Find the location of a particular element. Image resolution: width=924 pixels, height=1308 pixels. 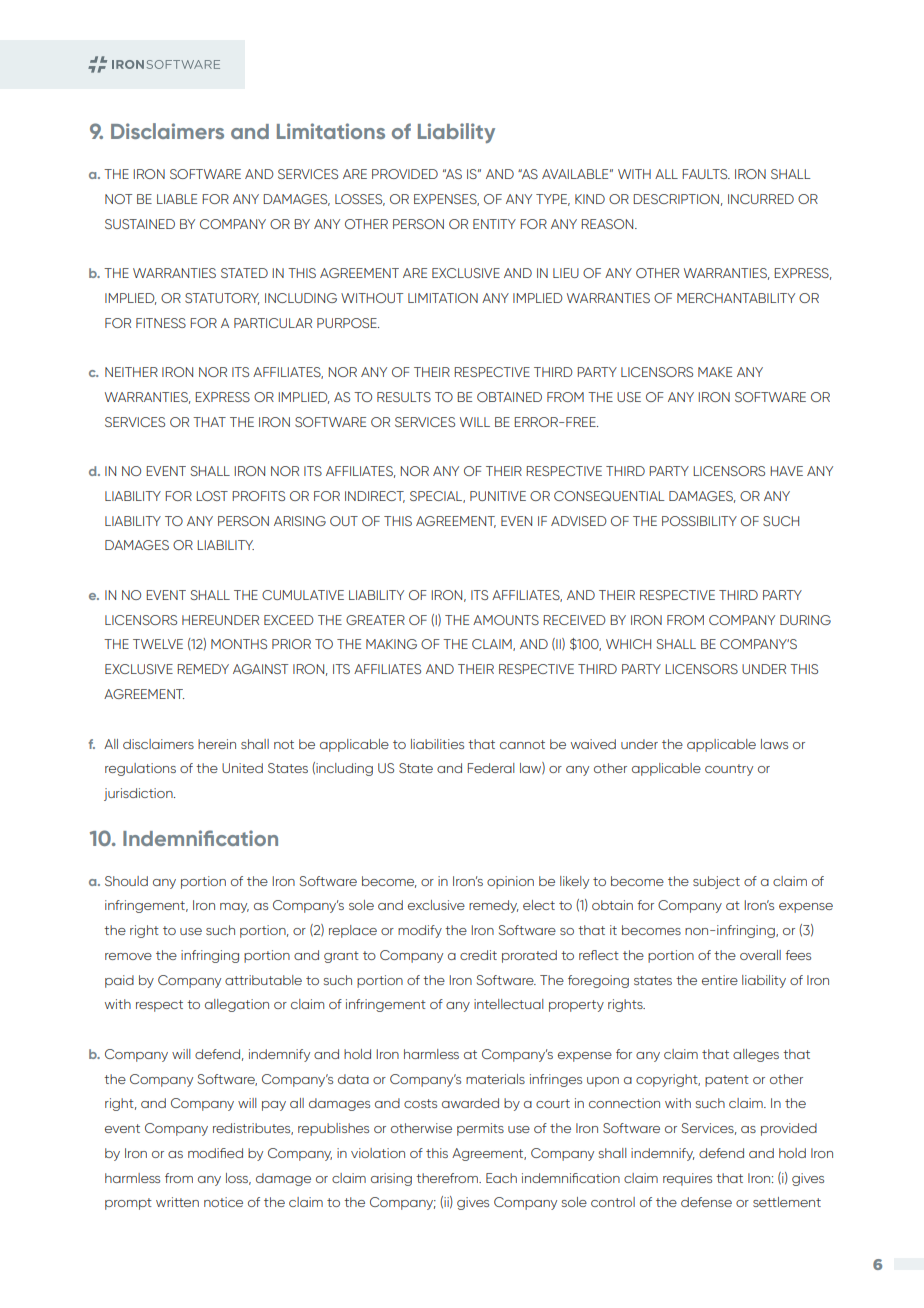

LIABLE is located at coordinates (177, 199).
